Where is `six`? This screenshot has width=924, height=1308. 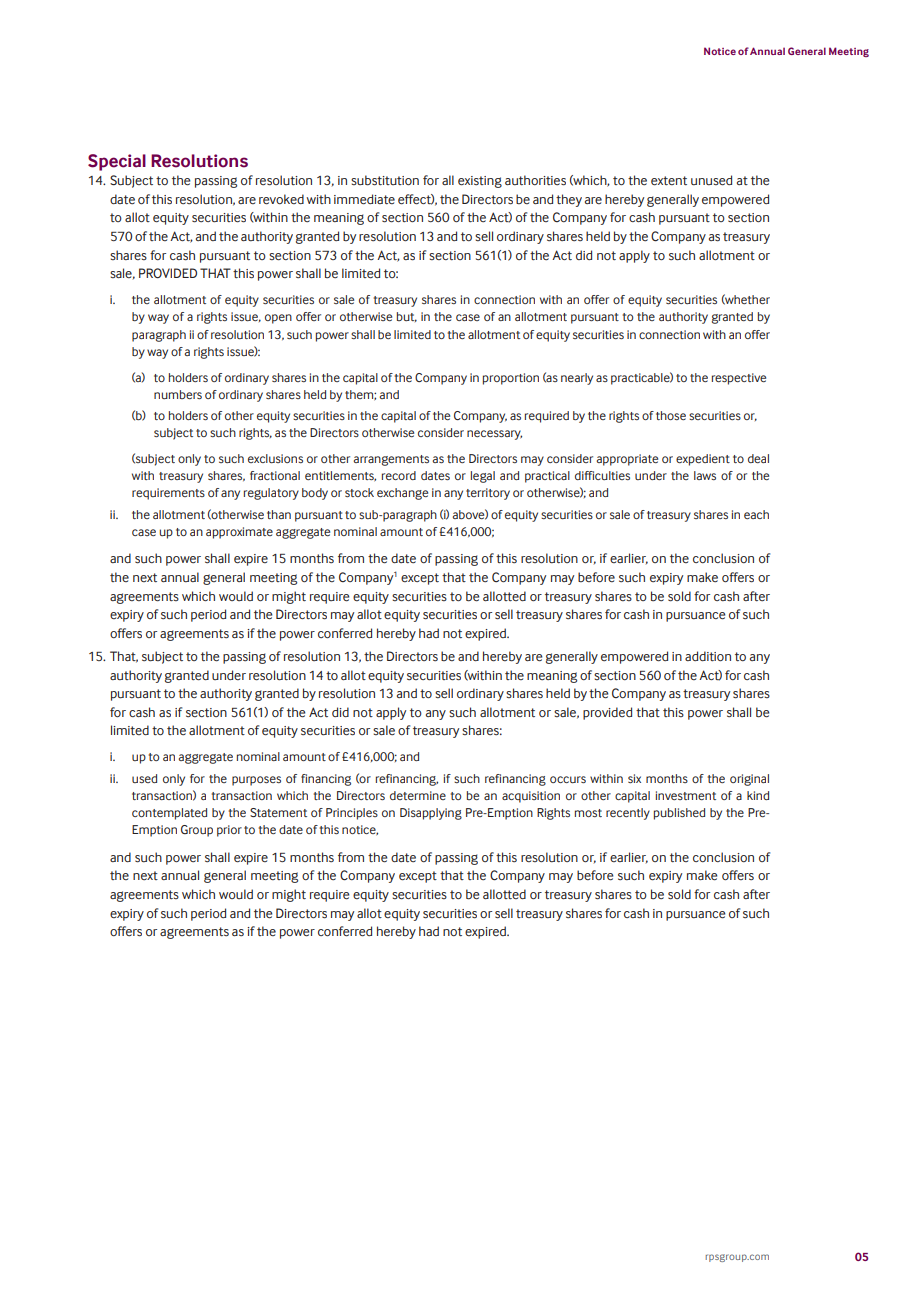
six is located at coordinates (634, 778).
